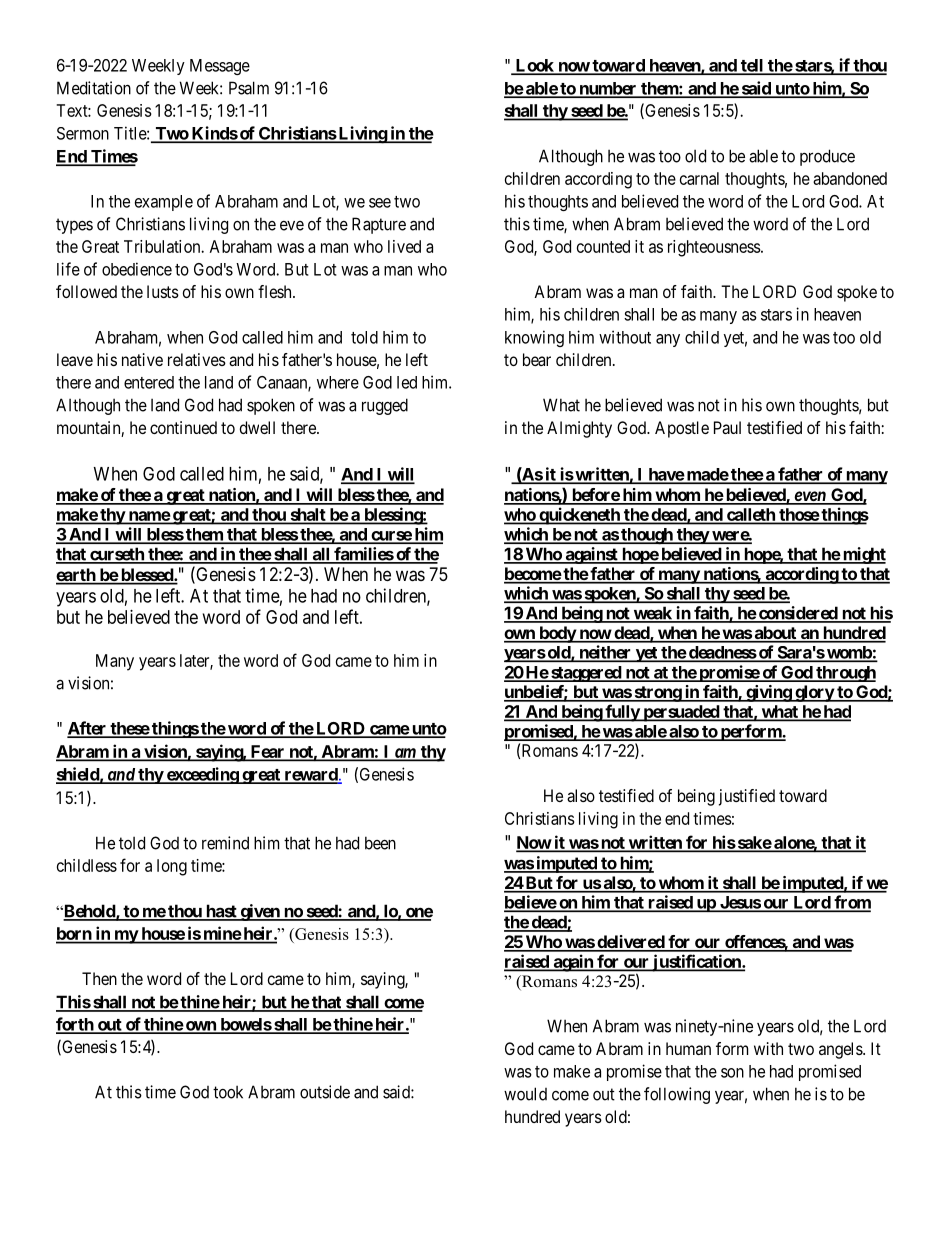  What do you see at coordinates (732, 1073) in the image?
I see `son` at bounding box center [732, 1073].
